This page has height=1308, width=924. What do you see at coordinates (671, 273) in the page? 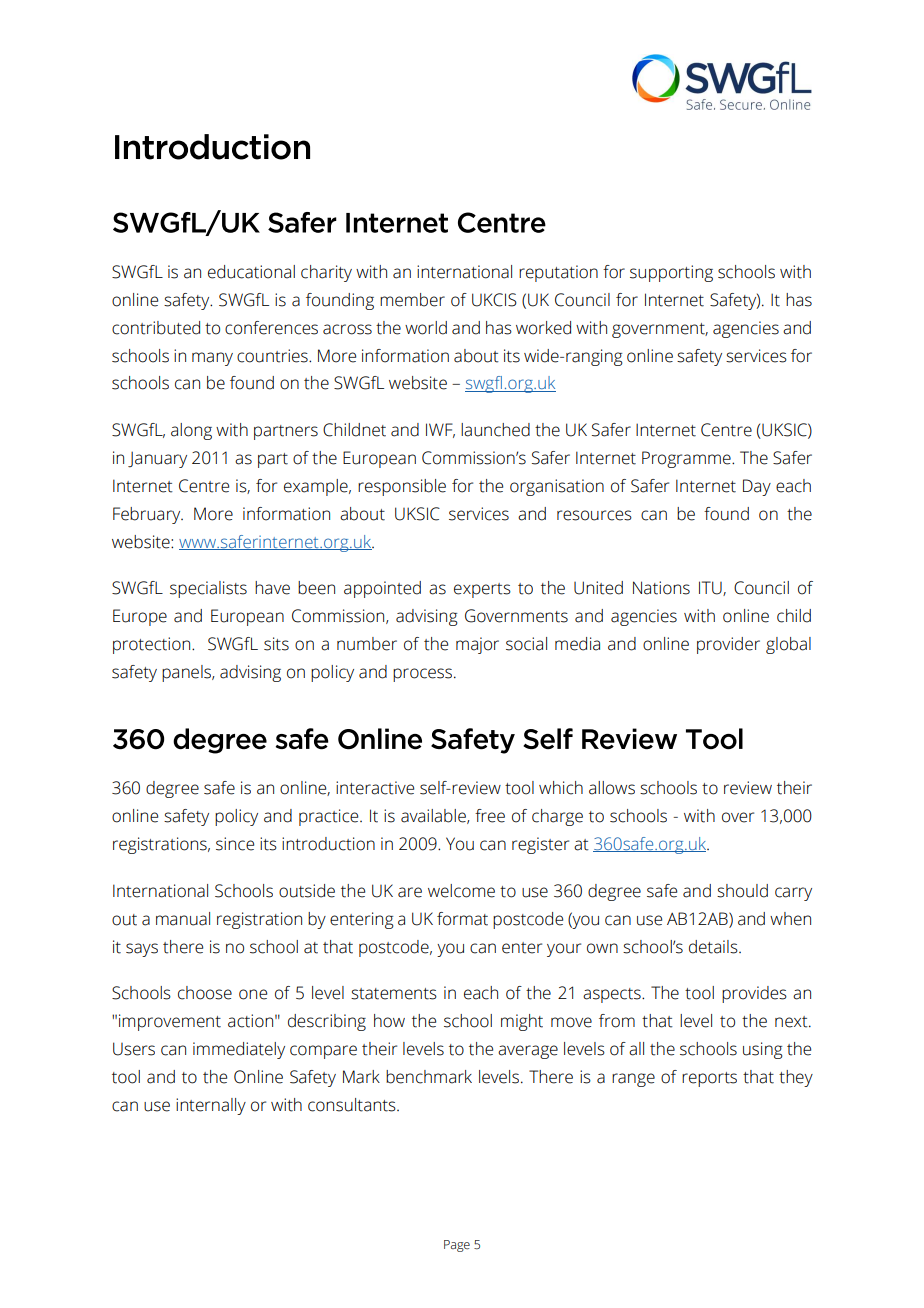
I see `supporting` at bounding box center [671, 273].
